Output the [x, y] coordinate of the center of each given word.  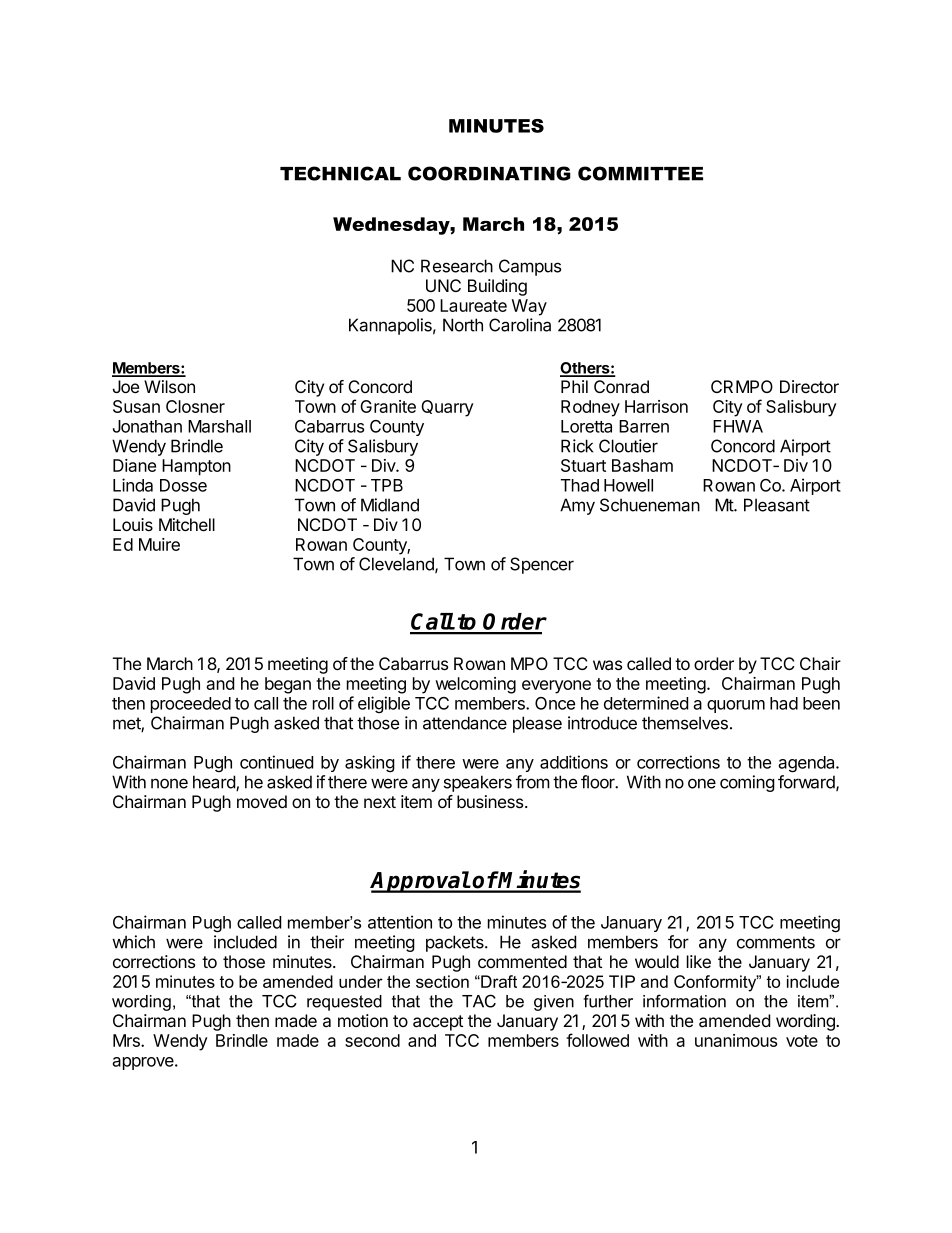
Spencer [542, 565]
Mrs [127, 1040]
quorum [736, 706]
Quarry [447, 408]
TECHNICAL [340, 173]
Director [809, 386]
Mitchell [187, 524]
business [491, 801]
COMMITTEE [640, 173]
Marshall [219, 426]
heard [215, 783]
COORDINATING [489, 173]
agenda [807, 764]
